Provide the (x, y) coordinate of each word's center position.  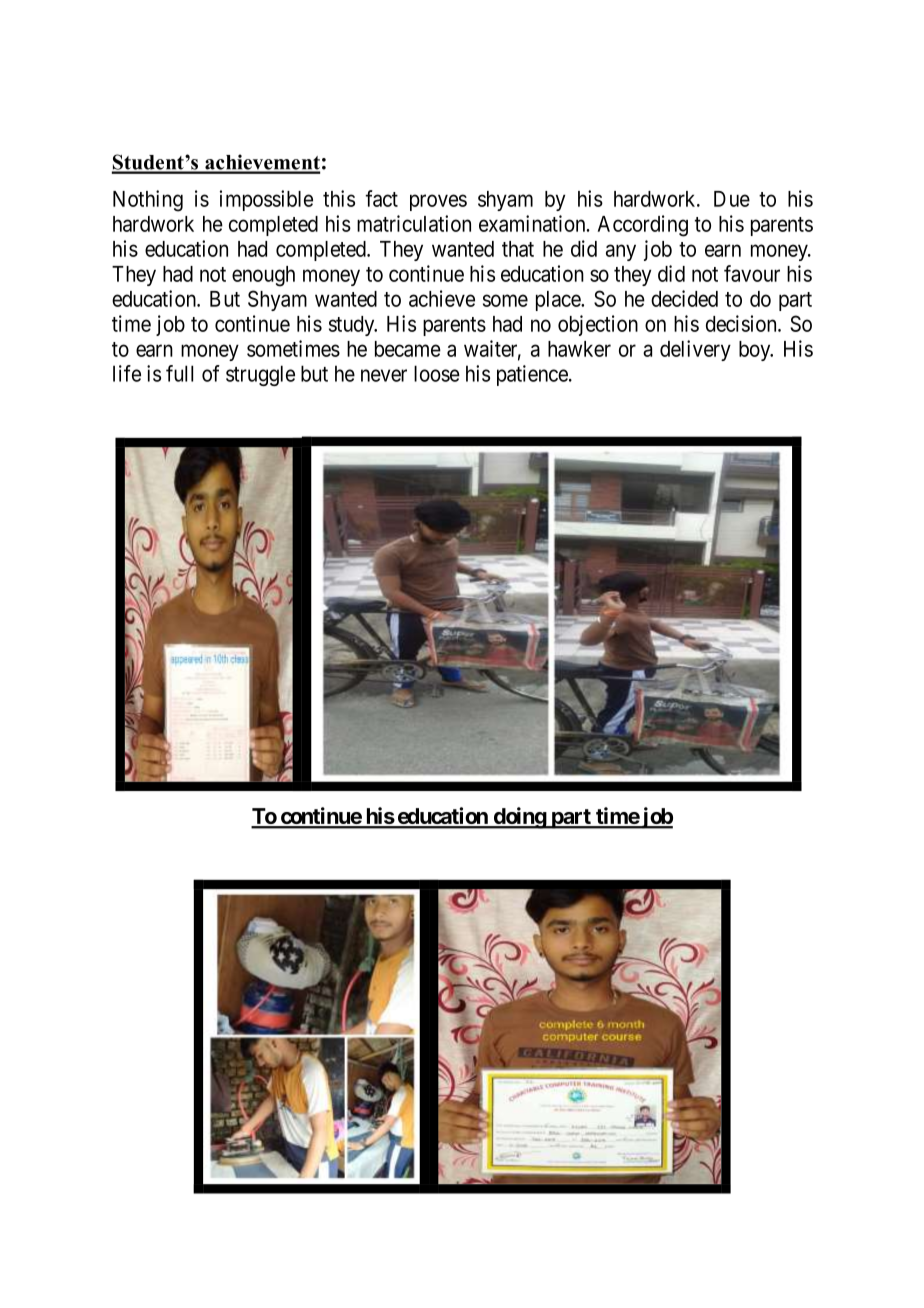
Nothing (148, 201)
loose (437, 373)
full (179, 373)
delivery (695, 350)
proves (438, 202)
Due (732, 199)
